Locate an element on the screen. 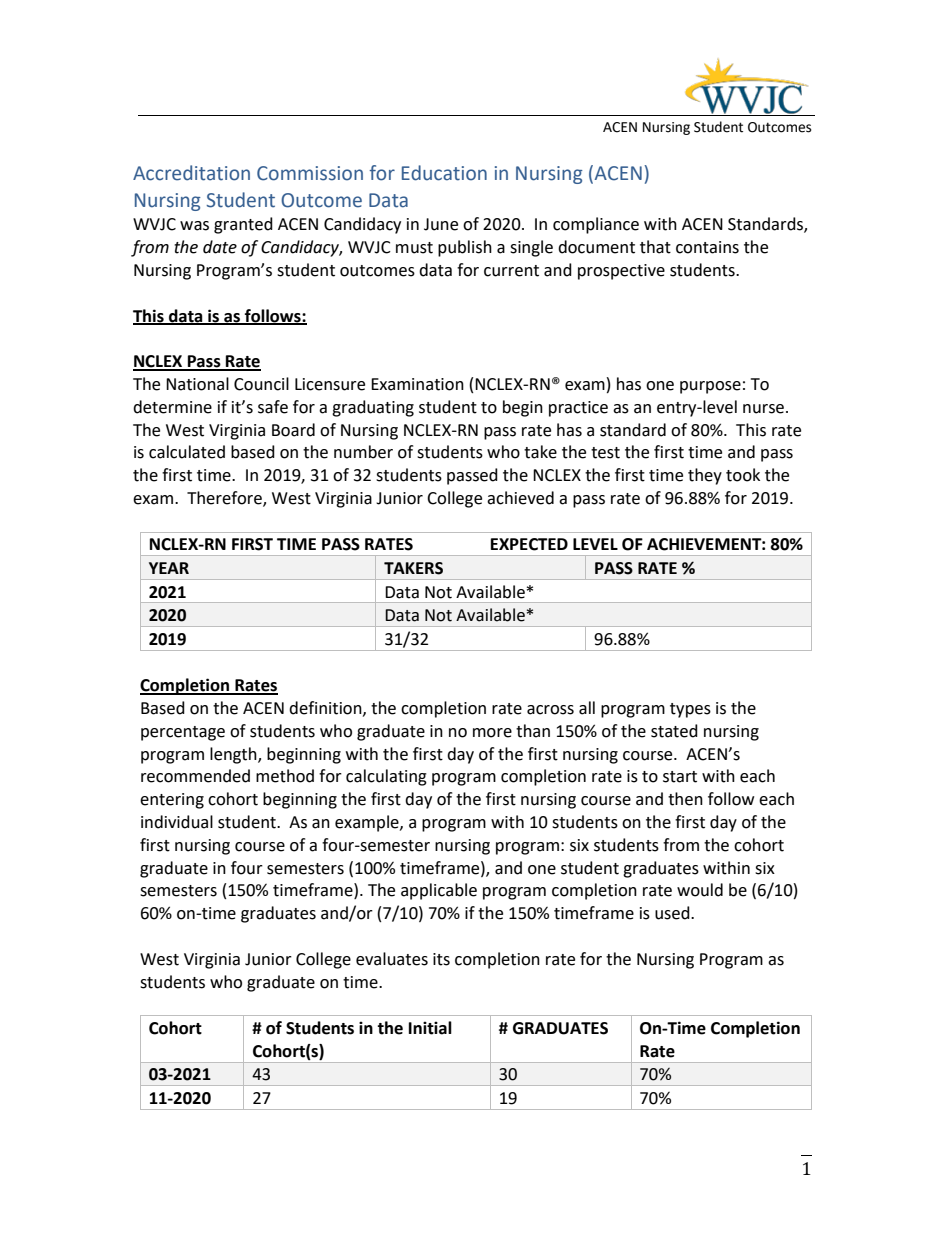 The height and width of the screenshot is (1233, 952). granted is located at coordinates (243, 225).
